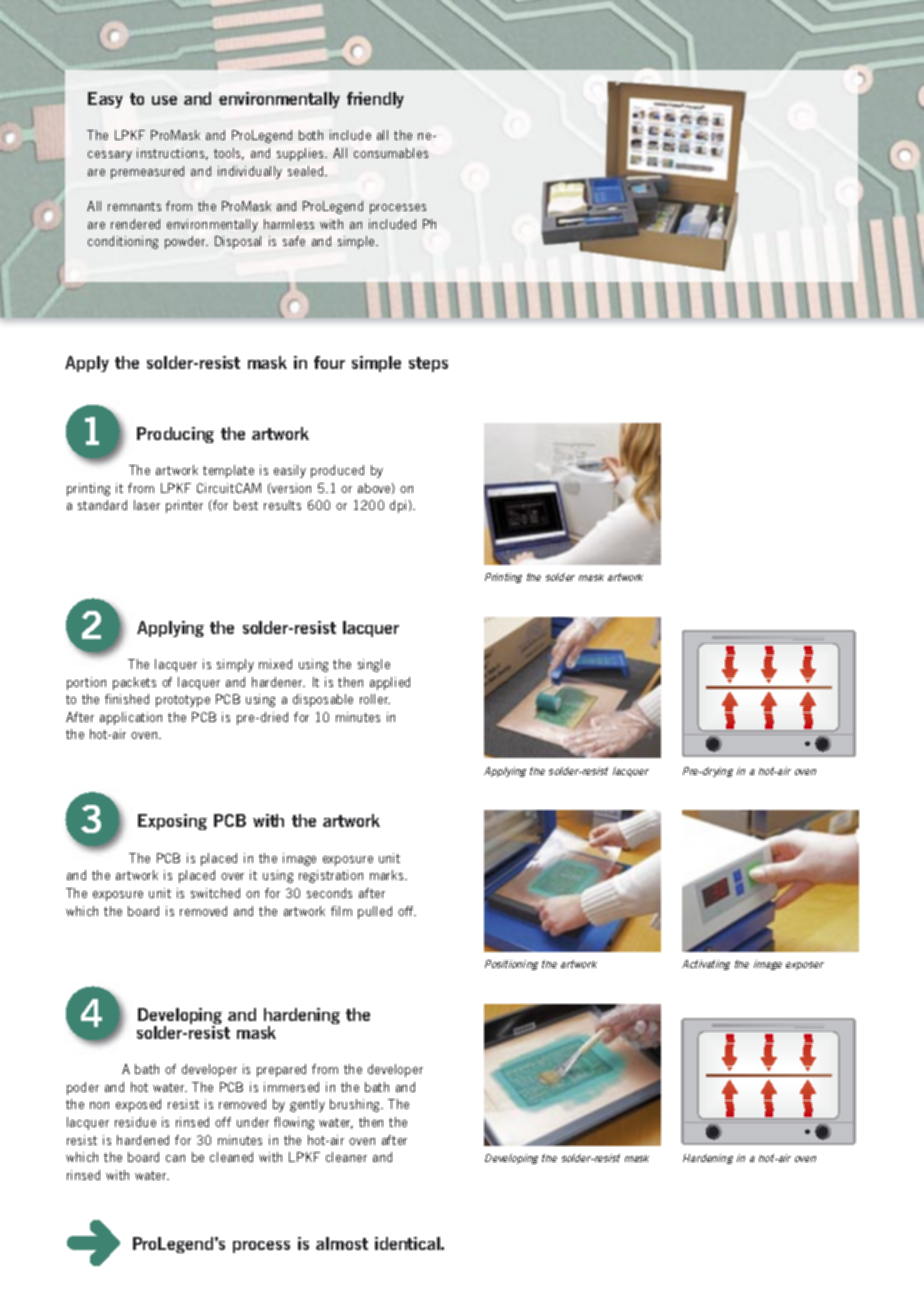 The width and height of the document is (924, 1308). Describe the element at coordinates (374, 665) in the document. I see `single` at that location.
